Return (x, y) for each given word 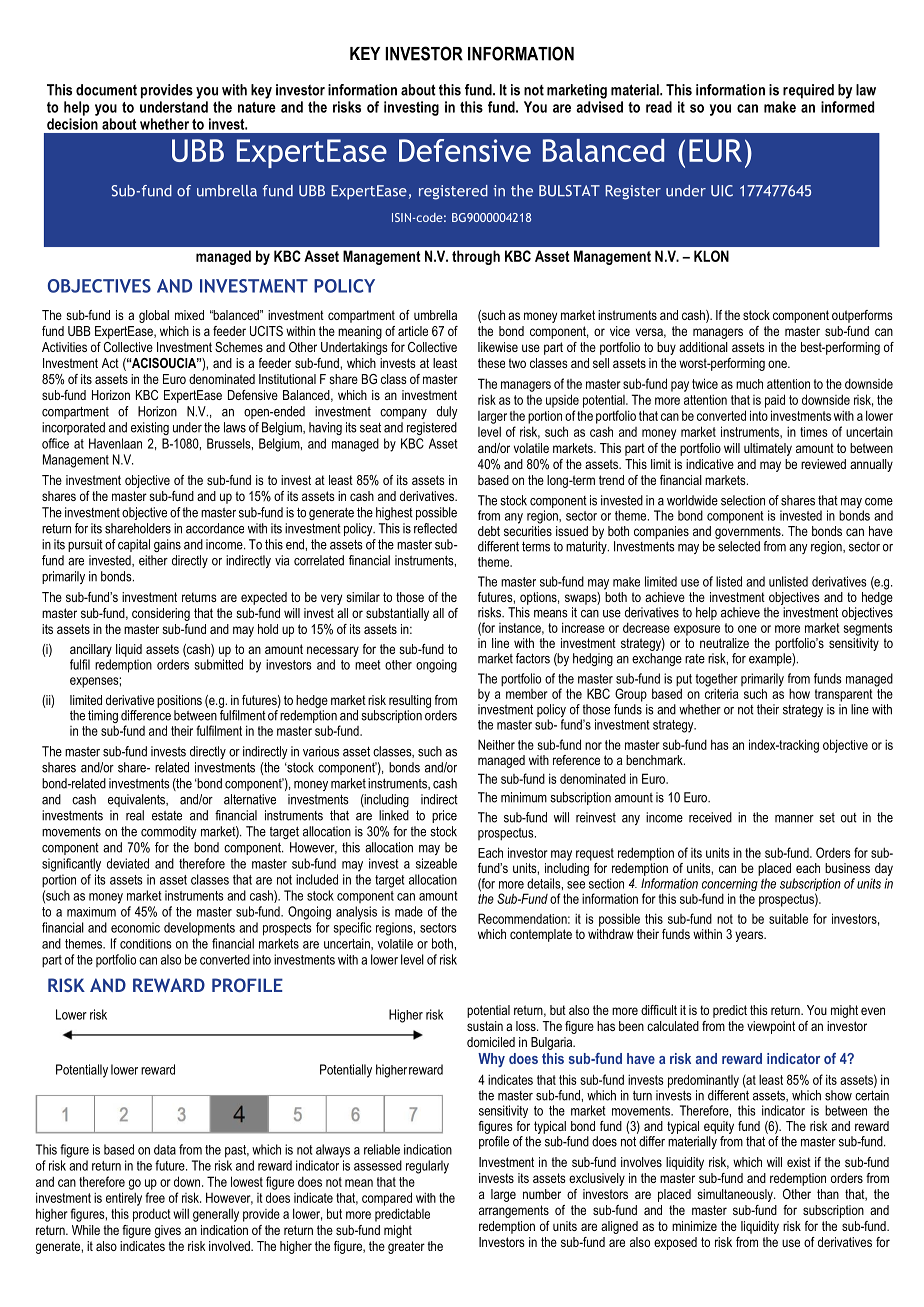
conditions (146, 944)
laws (235, 427)
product (152, 1215)
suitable (788, 918)
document (106, 90)
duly (447, 412)
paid (775, 401)
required (808, 91)
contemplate (541, 935)
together (716, 680)
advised (599, 107)
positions (179, 701)
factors (533, 658)
